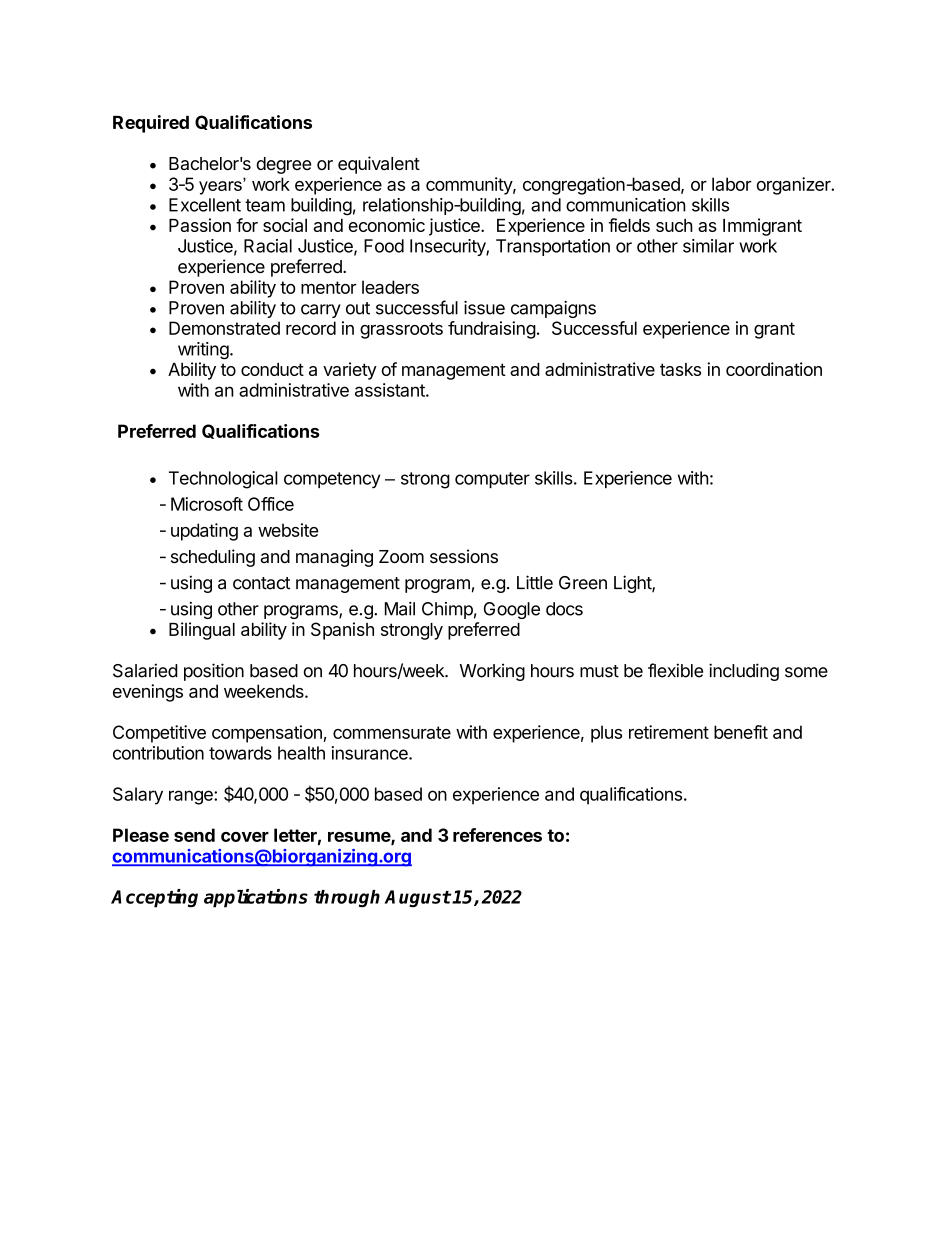  I want to click on references, so click(497, 835).
